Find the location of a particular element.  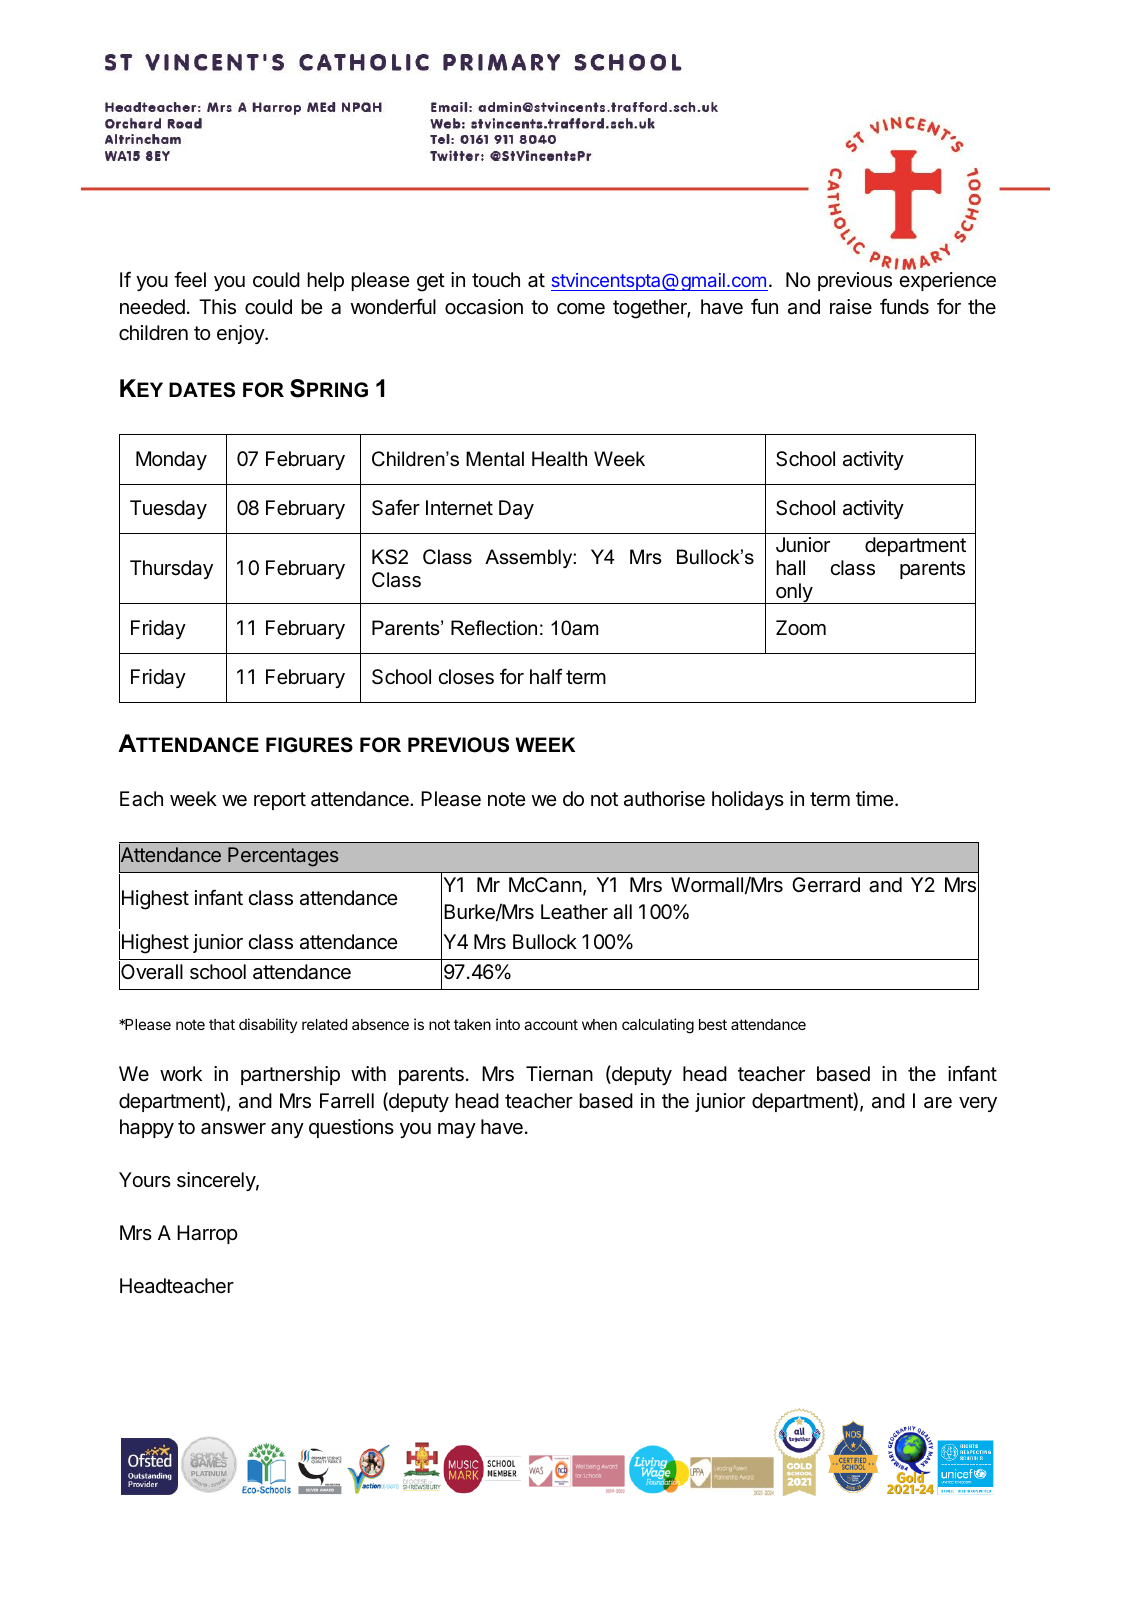

time is located at coordinates (875, 798).
